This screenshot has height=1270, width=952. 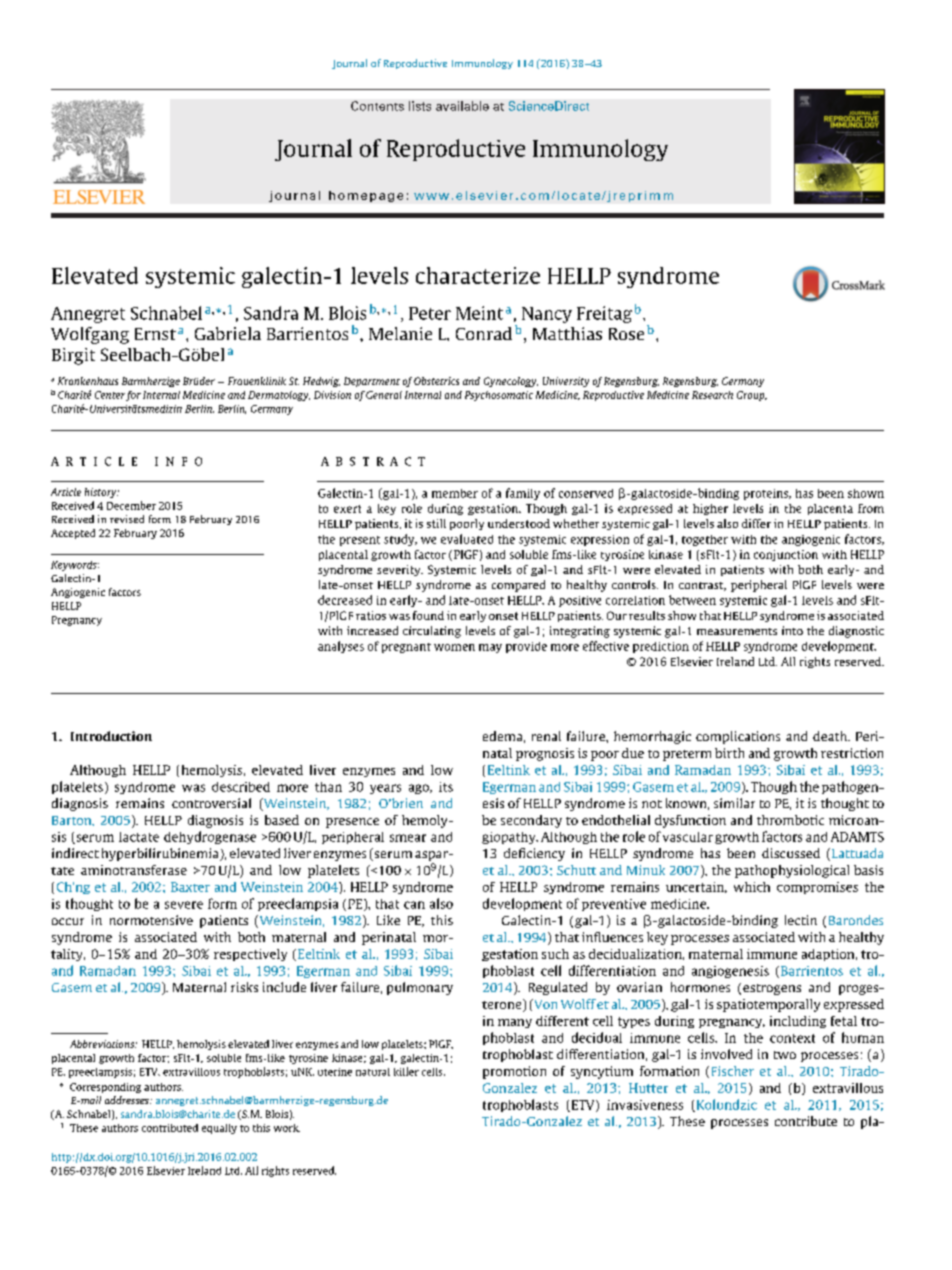 What do you see at coordinates (626, 334) in the screenshot?
I see `Rose` at bounding box center [626, 334].
